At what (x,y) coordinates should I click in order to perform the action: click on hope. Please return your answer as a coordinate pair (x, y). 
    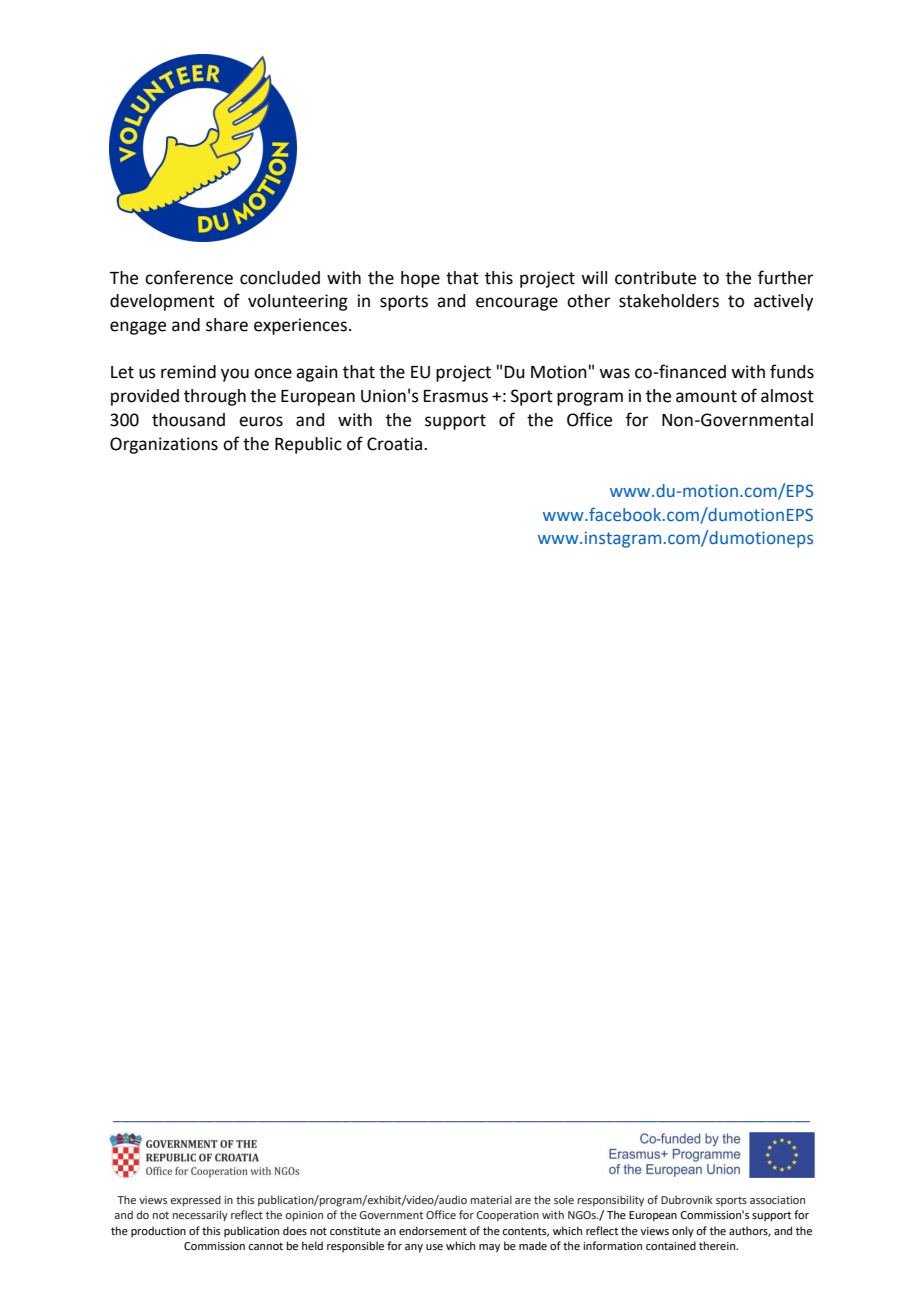
    Looking at the image, I should click on (420, 279).
